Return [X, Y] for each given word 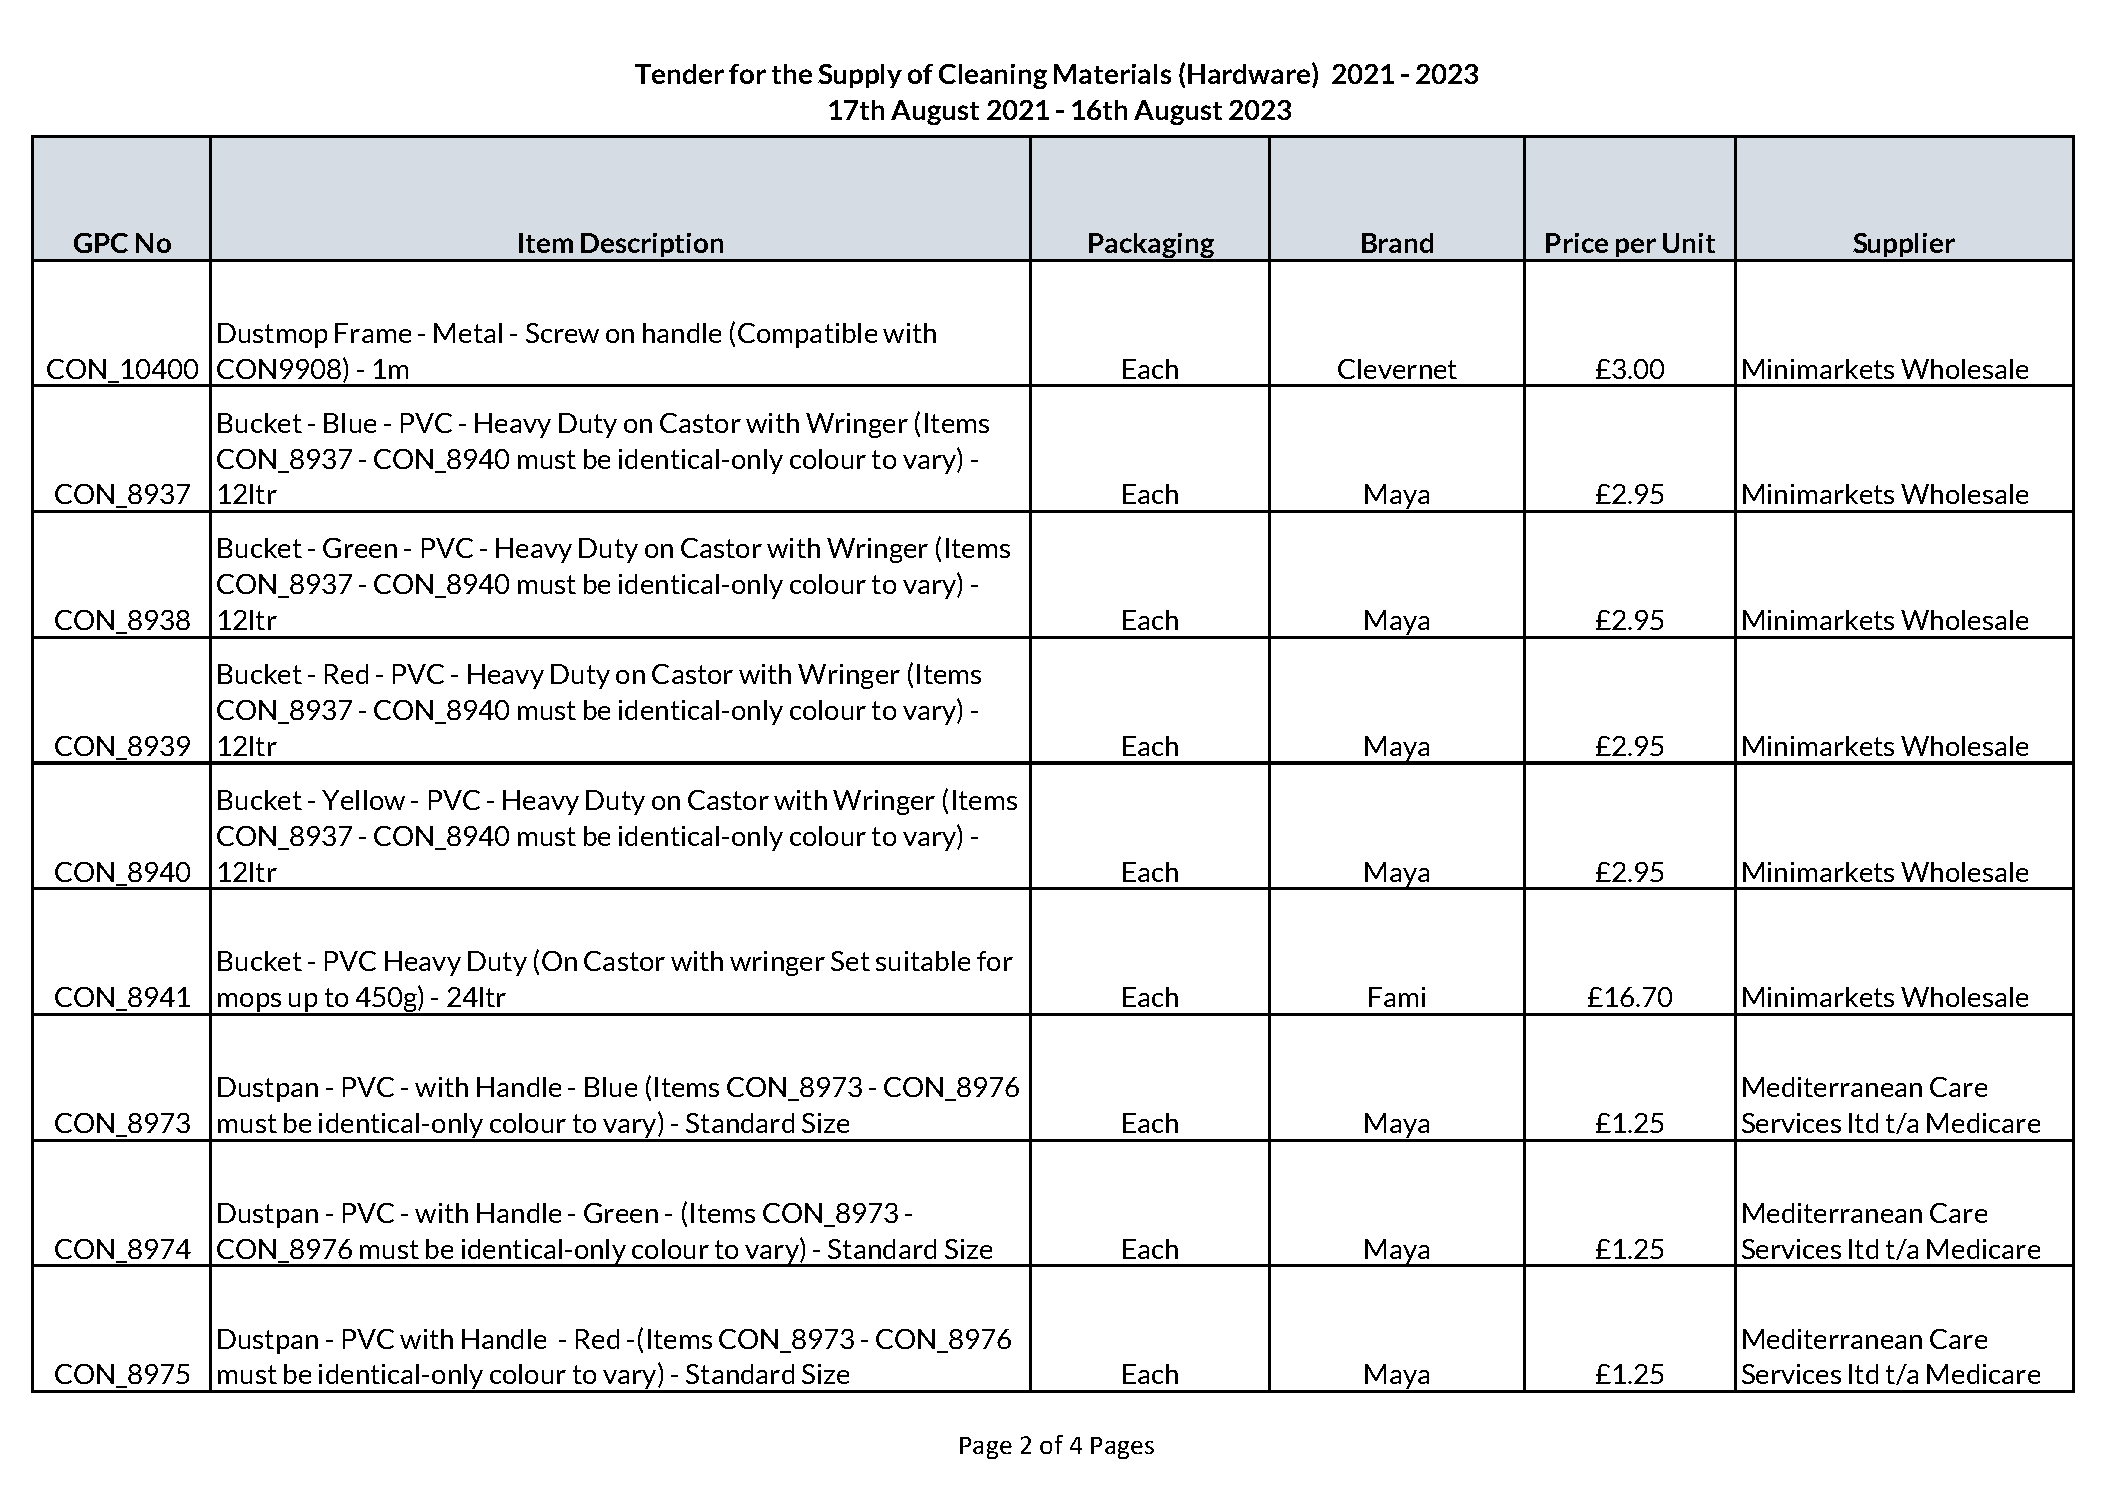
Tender [679, 74]
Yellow [363, 800]
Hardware [1250, 75]
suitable [923, 961]
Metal [468, 333]
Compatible [807, 335]
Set [850, 961]
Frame [373, 333]
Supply [860, 76]
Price [1577, 243]
